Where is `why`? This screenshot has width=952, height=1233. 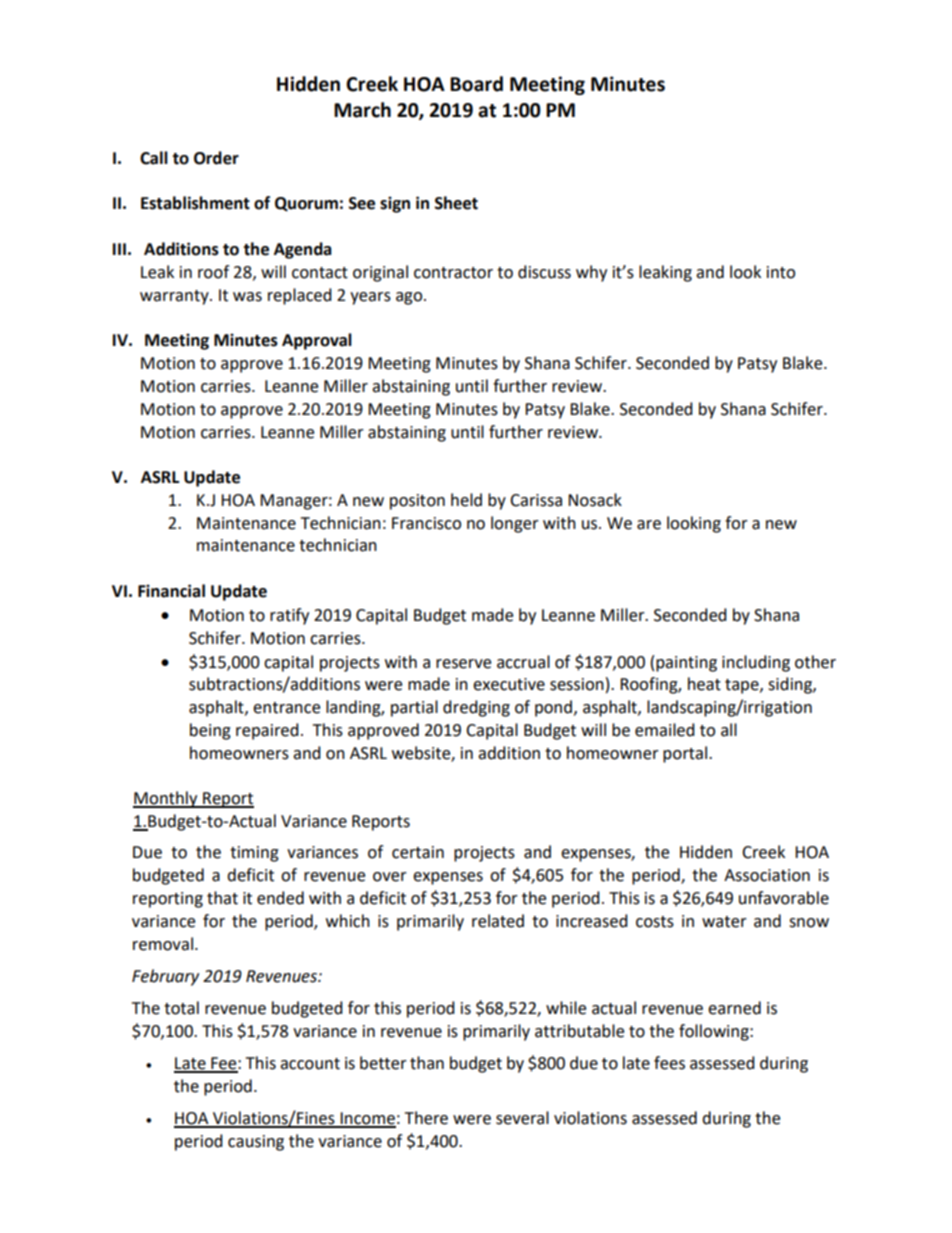
why is located at coordinates (591, 273).
